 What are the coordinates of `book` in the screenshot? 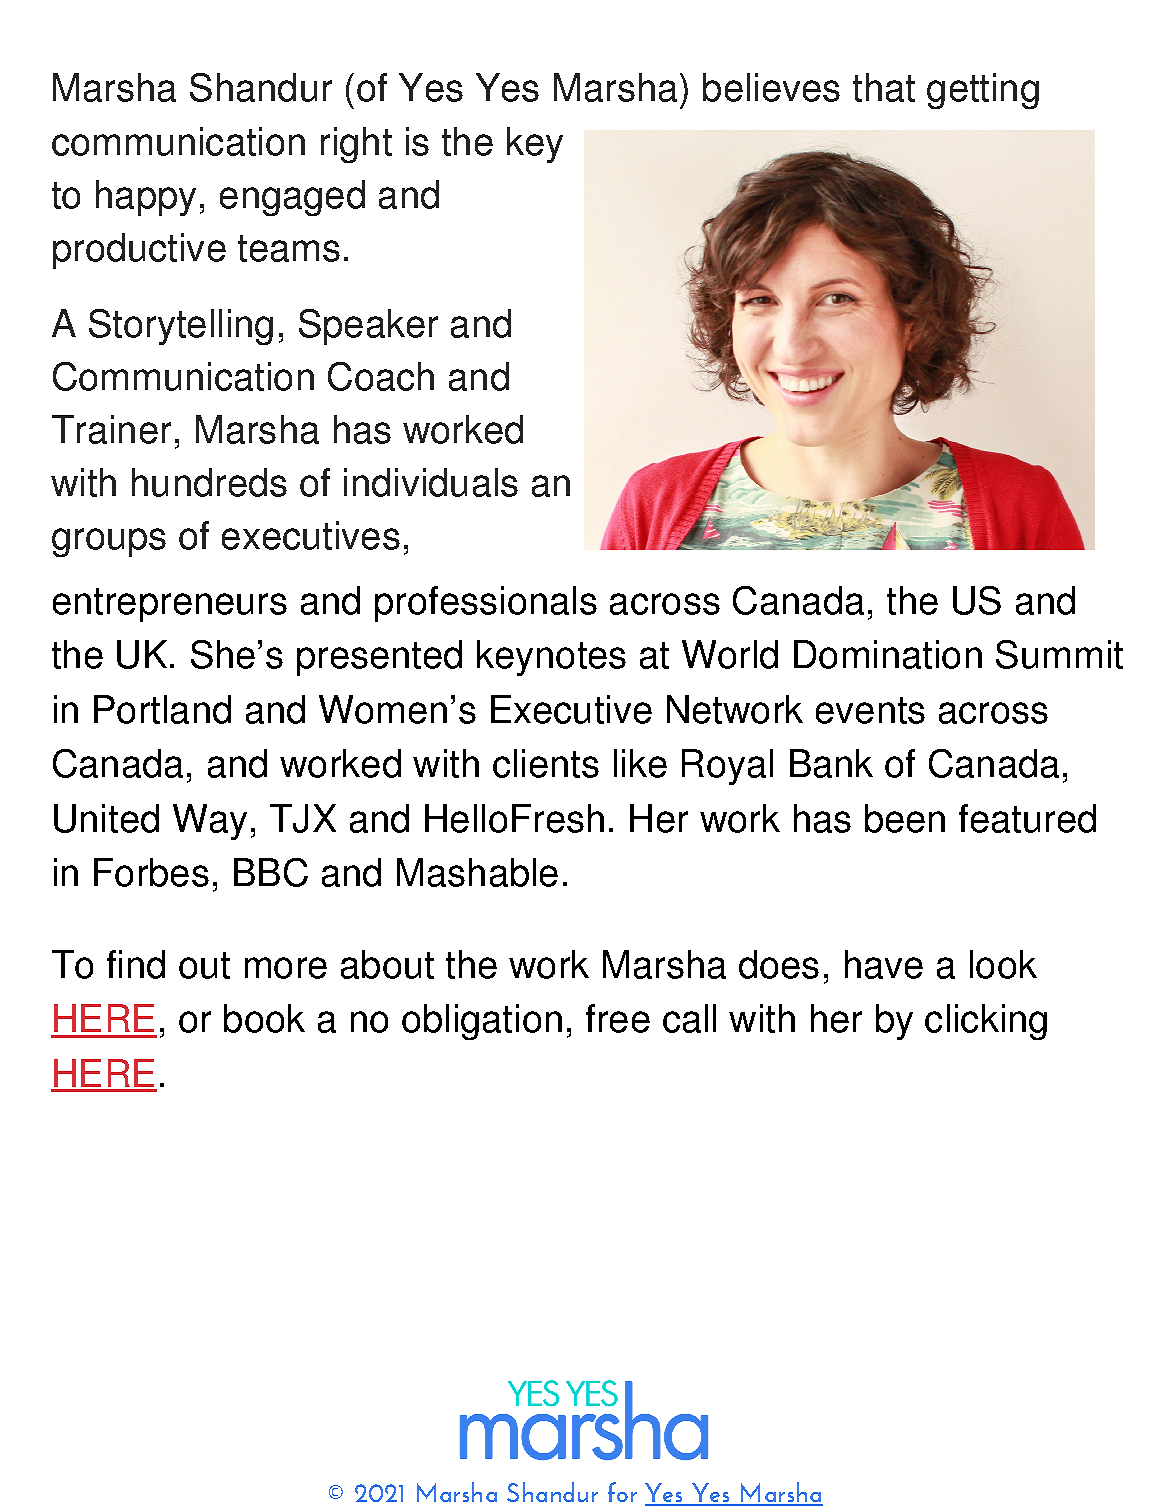 It's located at (264, 1018).
